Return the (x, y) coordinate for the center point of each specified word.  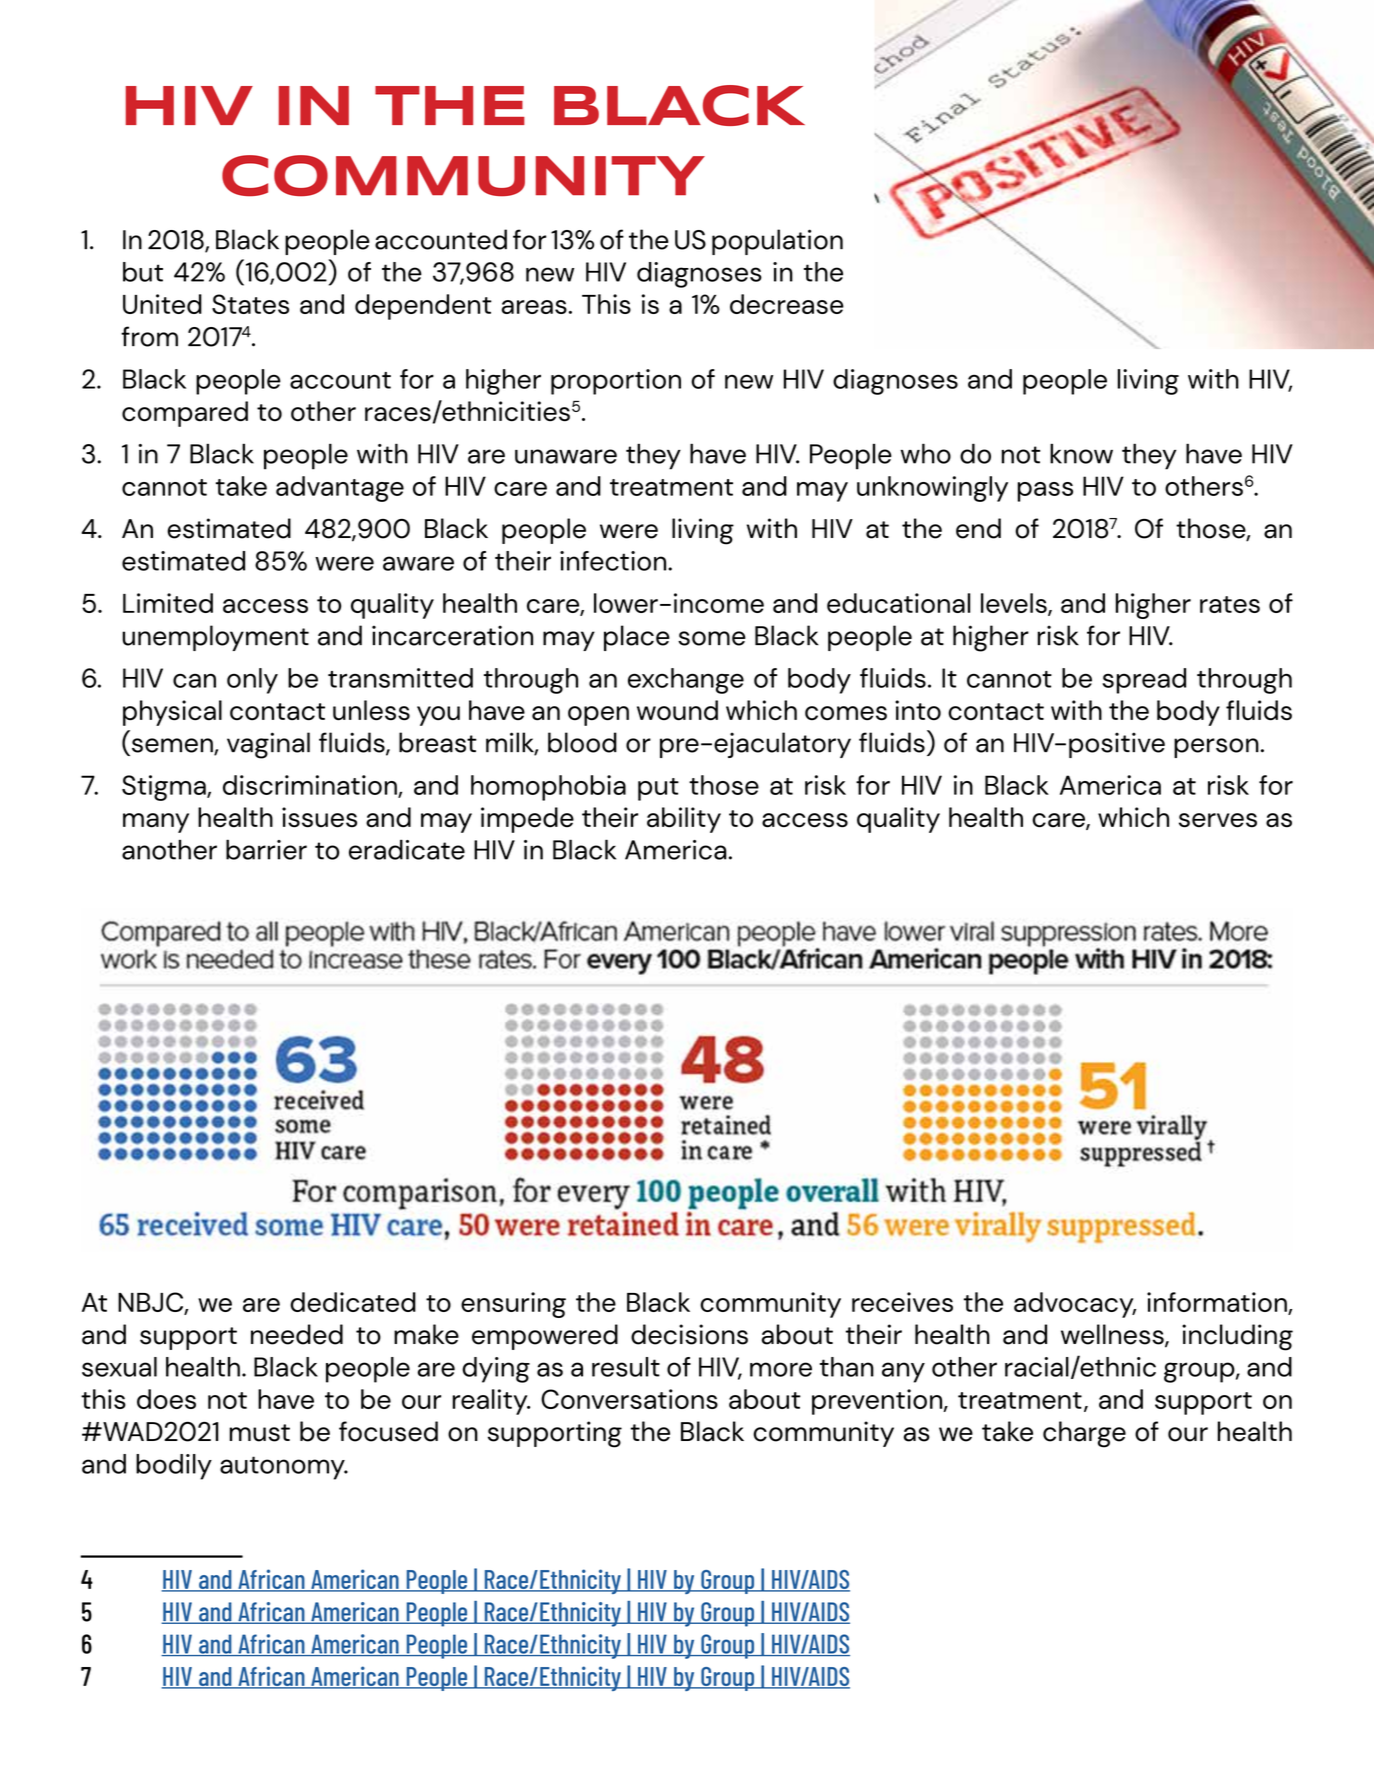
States (250, 304)
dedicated (353, 1302)
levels (1015, 604)
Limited (168, 603)
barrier (266, 849)
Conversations (629, 1399)
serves (1218, 820)
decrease (787, 304)
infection (614, 561)
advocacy (1075, 1305)
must (260, 1433)
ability (684, 820)
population (777, 242)
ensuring (513, 1305)
